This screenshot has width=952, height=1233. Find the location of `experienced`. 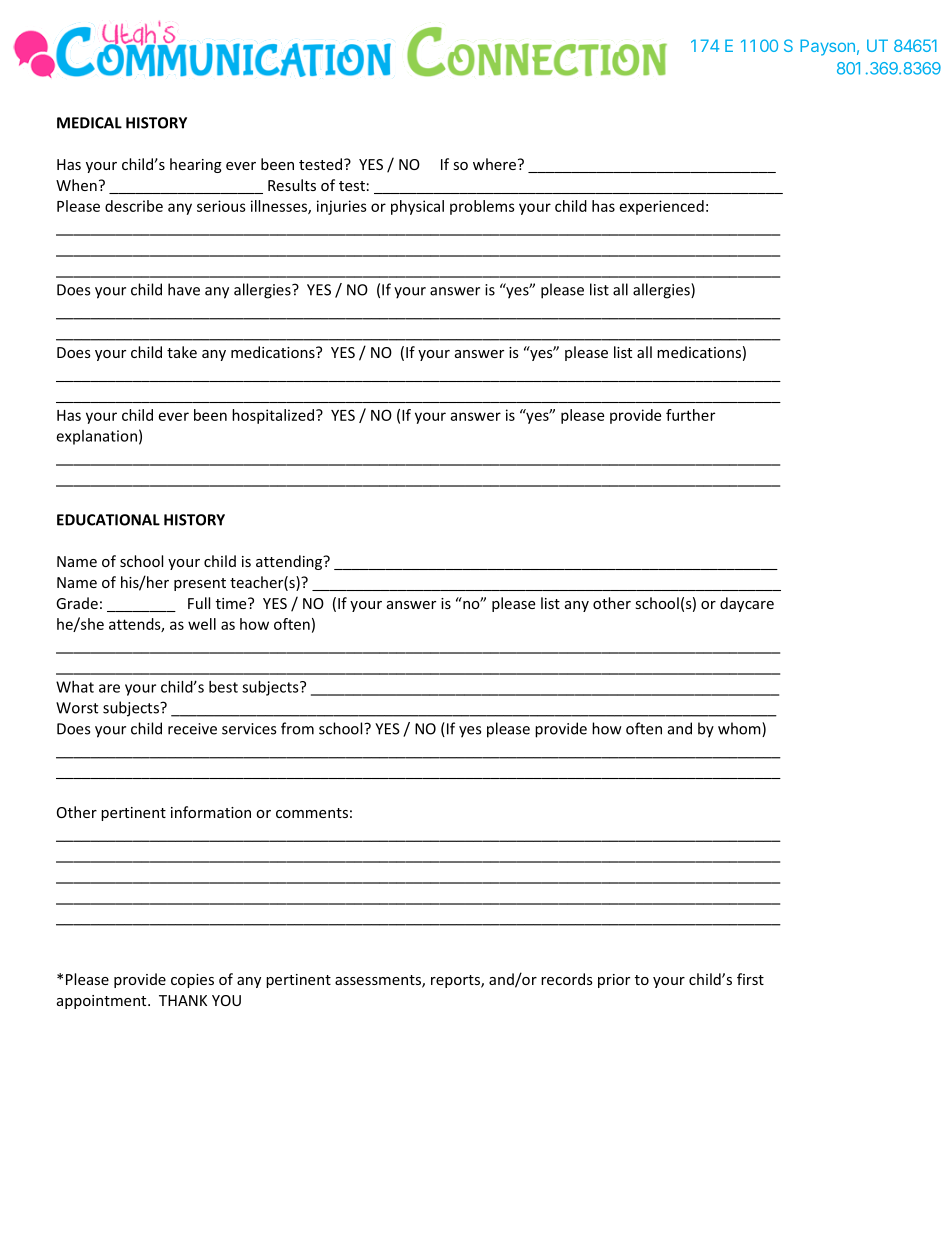

experienced is located at coordinates (662, 207).
